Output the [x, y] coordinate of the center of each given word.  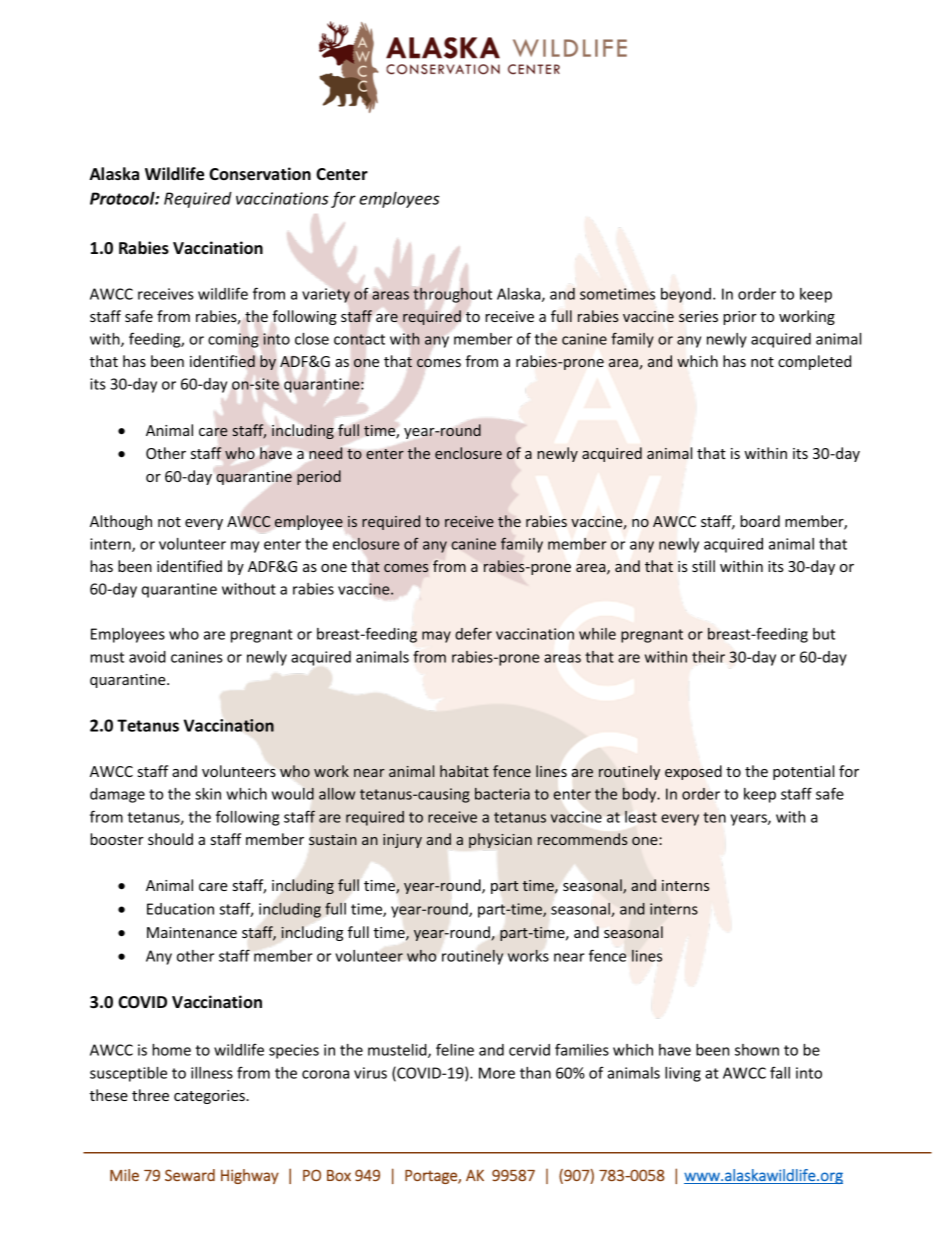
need [325, 453]
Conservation [260, 174]
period [319, 477]
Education [180, 909]
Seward [190, 1175]
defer [473, 633]
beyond [686, 295]
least [641, 817]
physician [500, 840]
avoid [147, 657]
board [760, 521]
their [708, 657]
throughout [452, 295]
